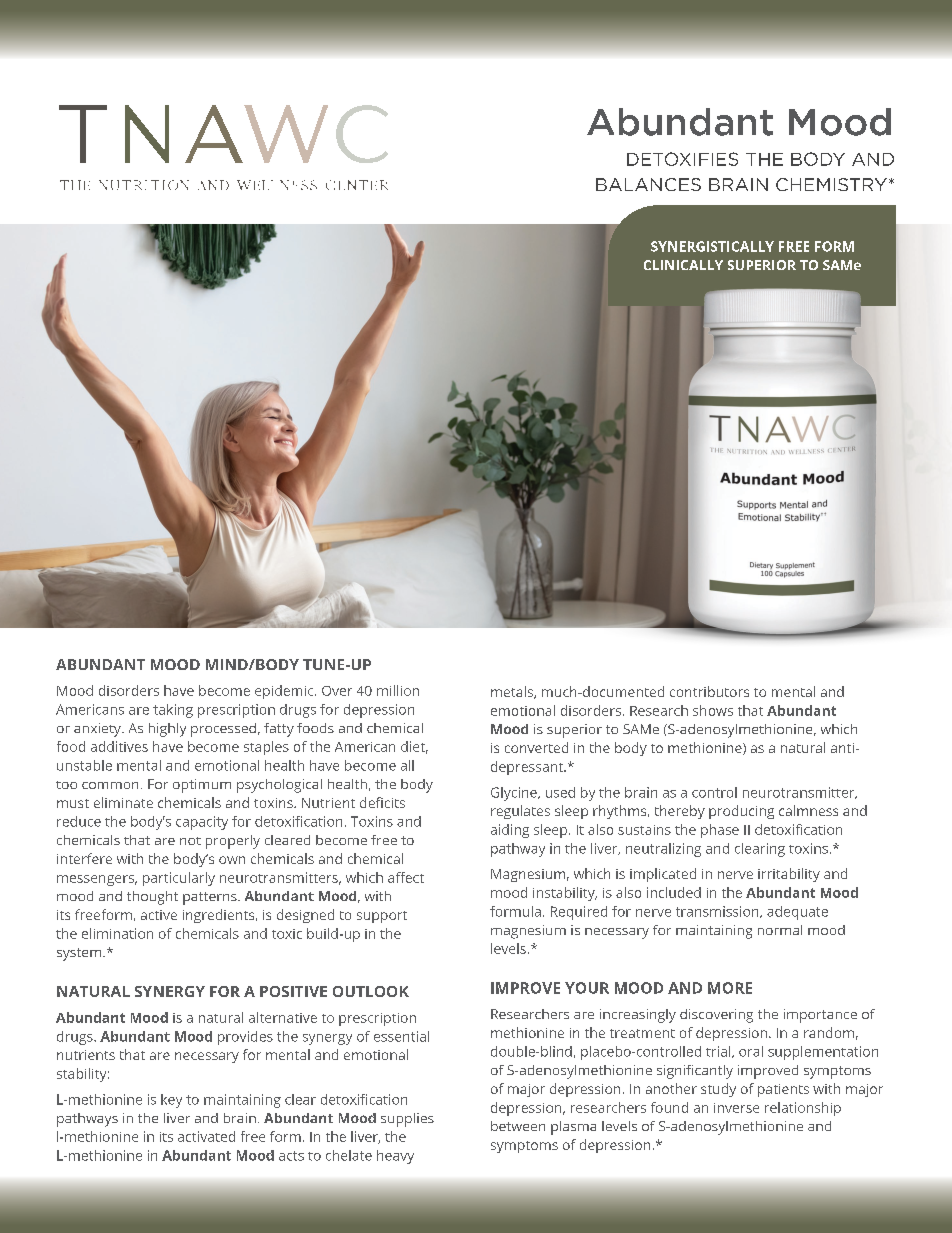  I want to click on BALANCES, so click(648, 184).
